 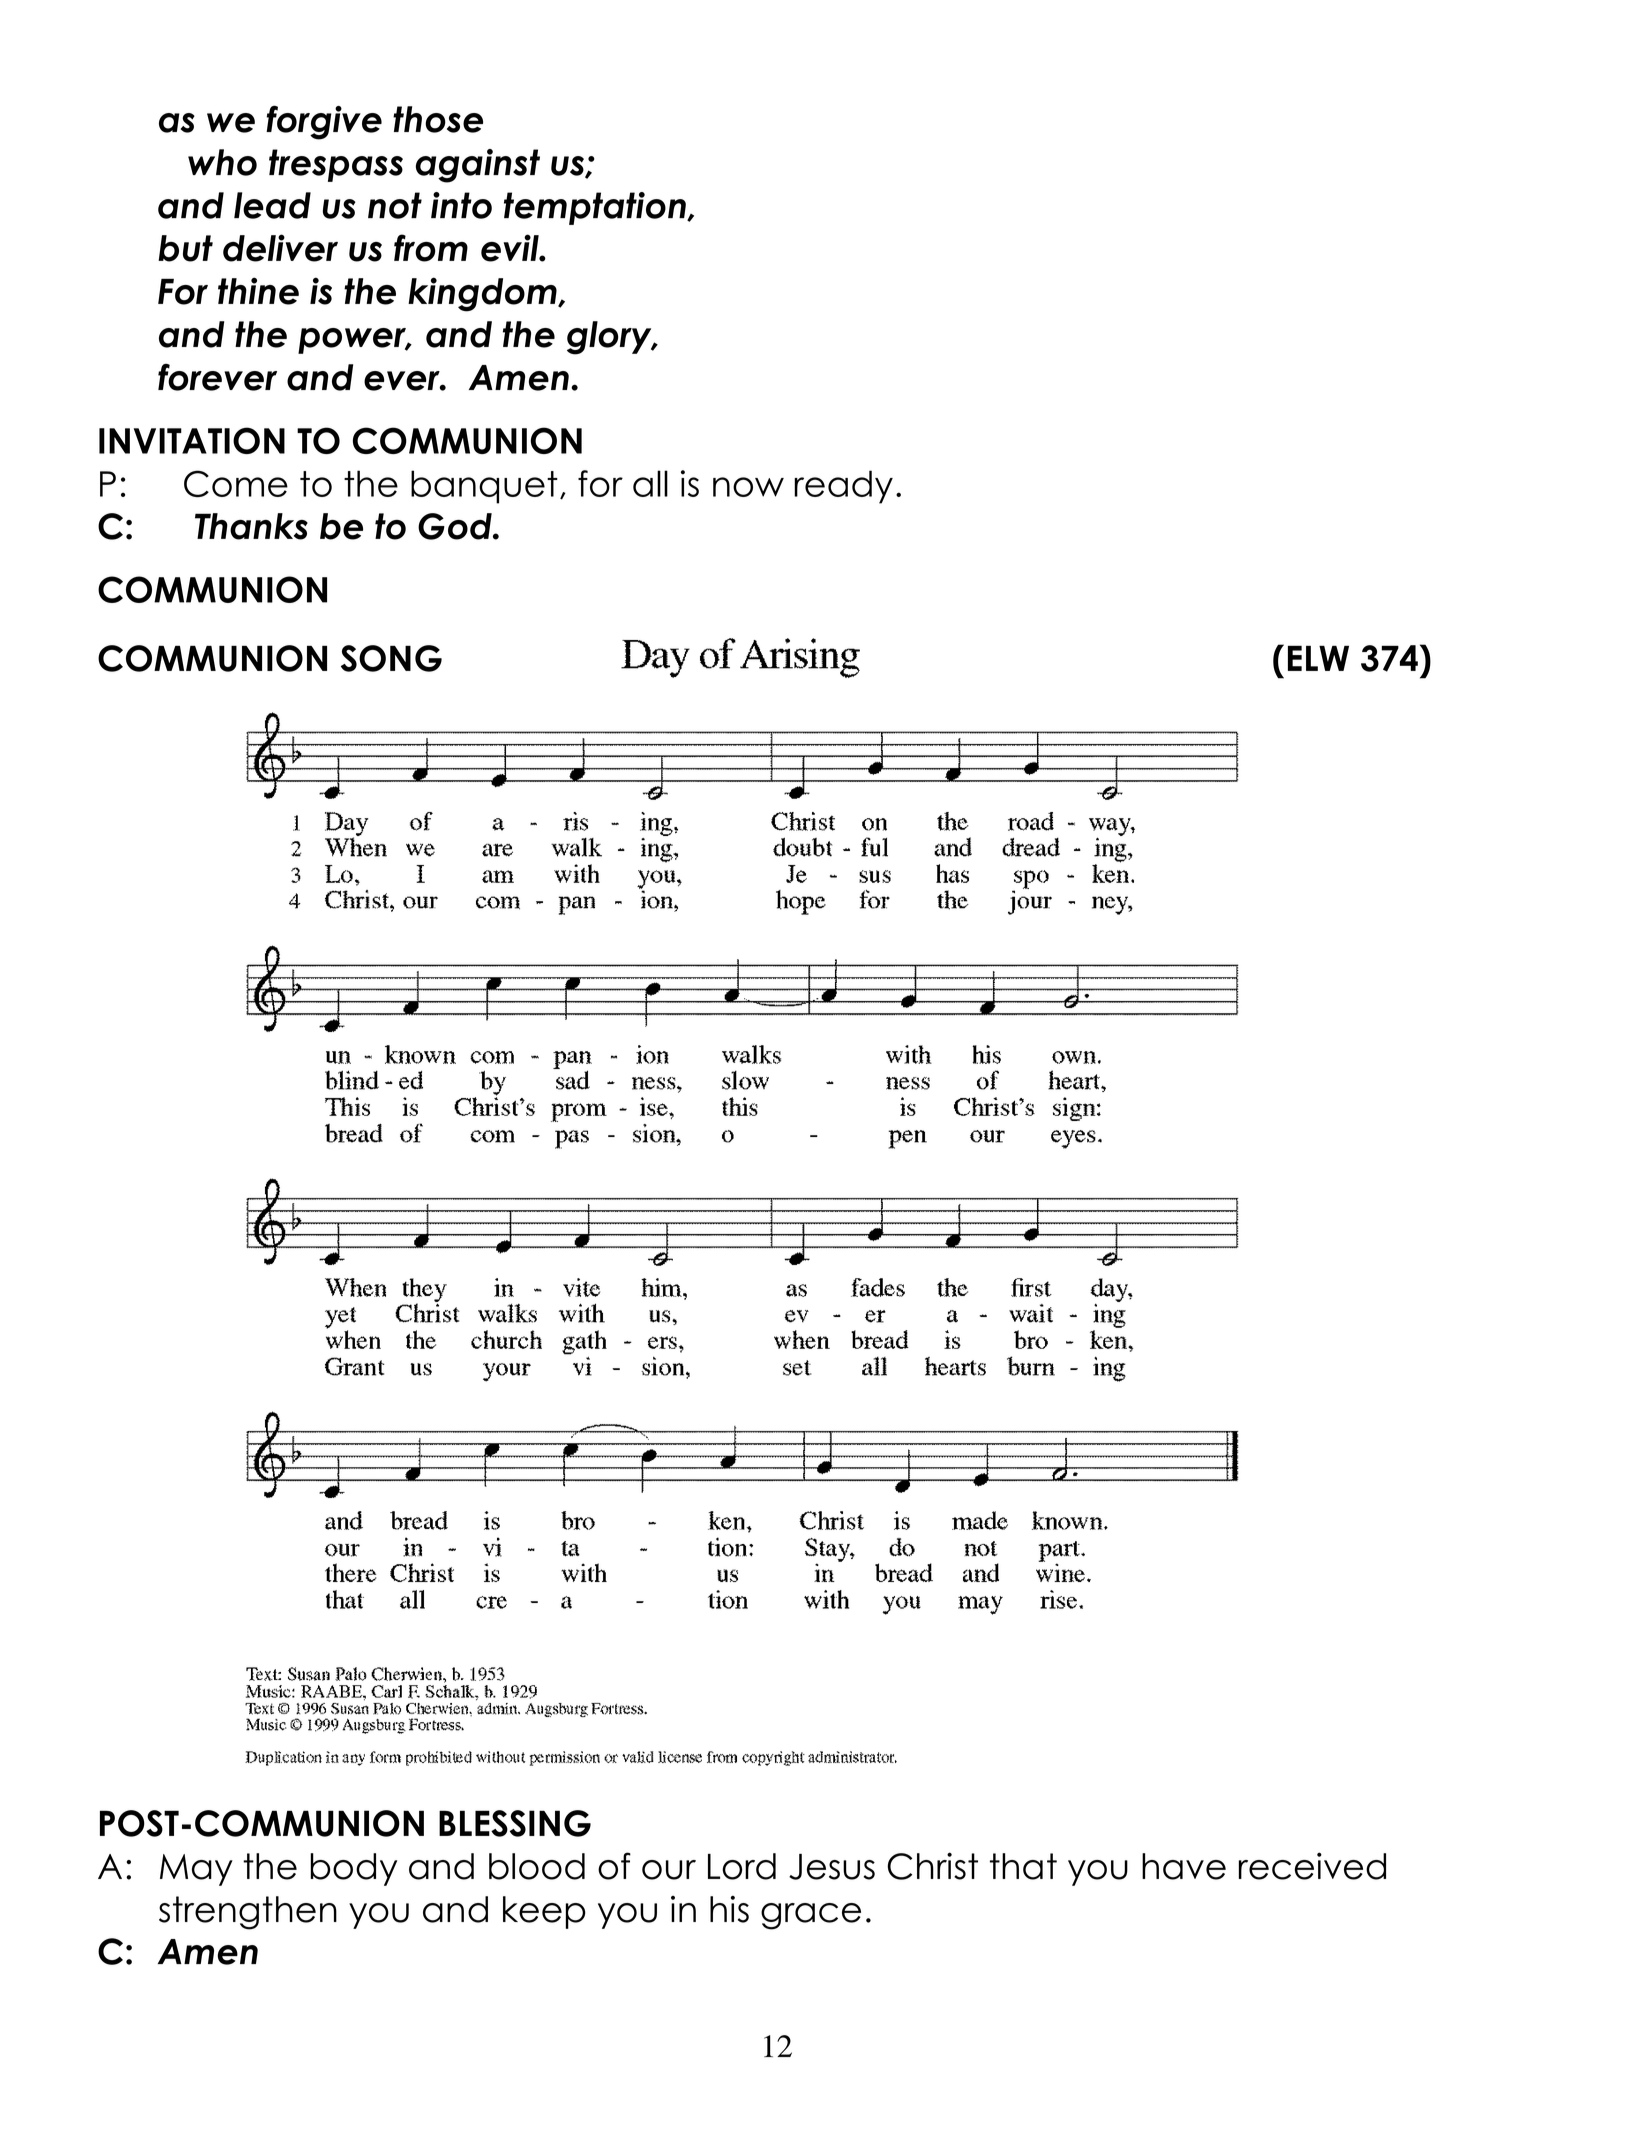 What do you see at coordinates (1184, 1866) in the screenshot?
I see `have` at bounding box center [1184, 1866].
